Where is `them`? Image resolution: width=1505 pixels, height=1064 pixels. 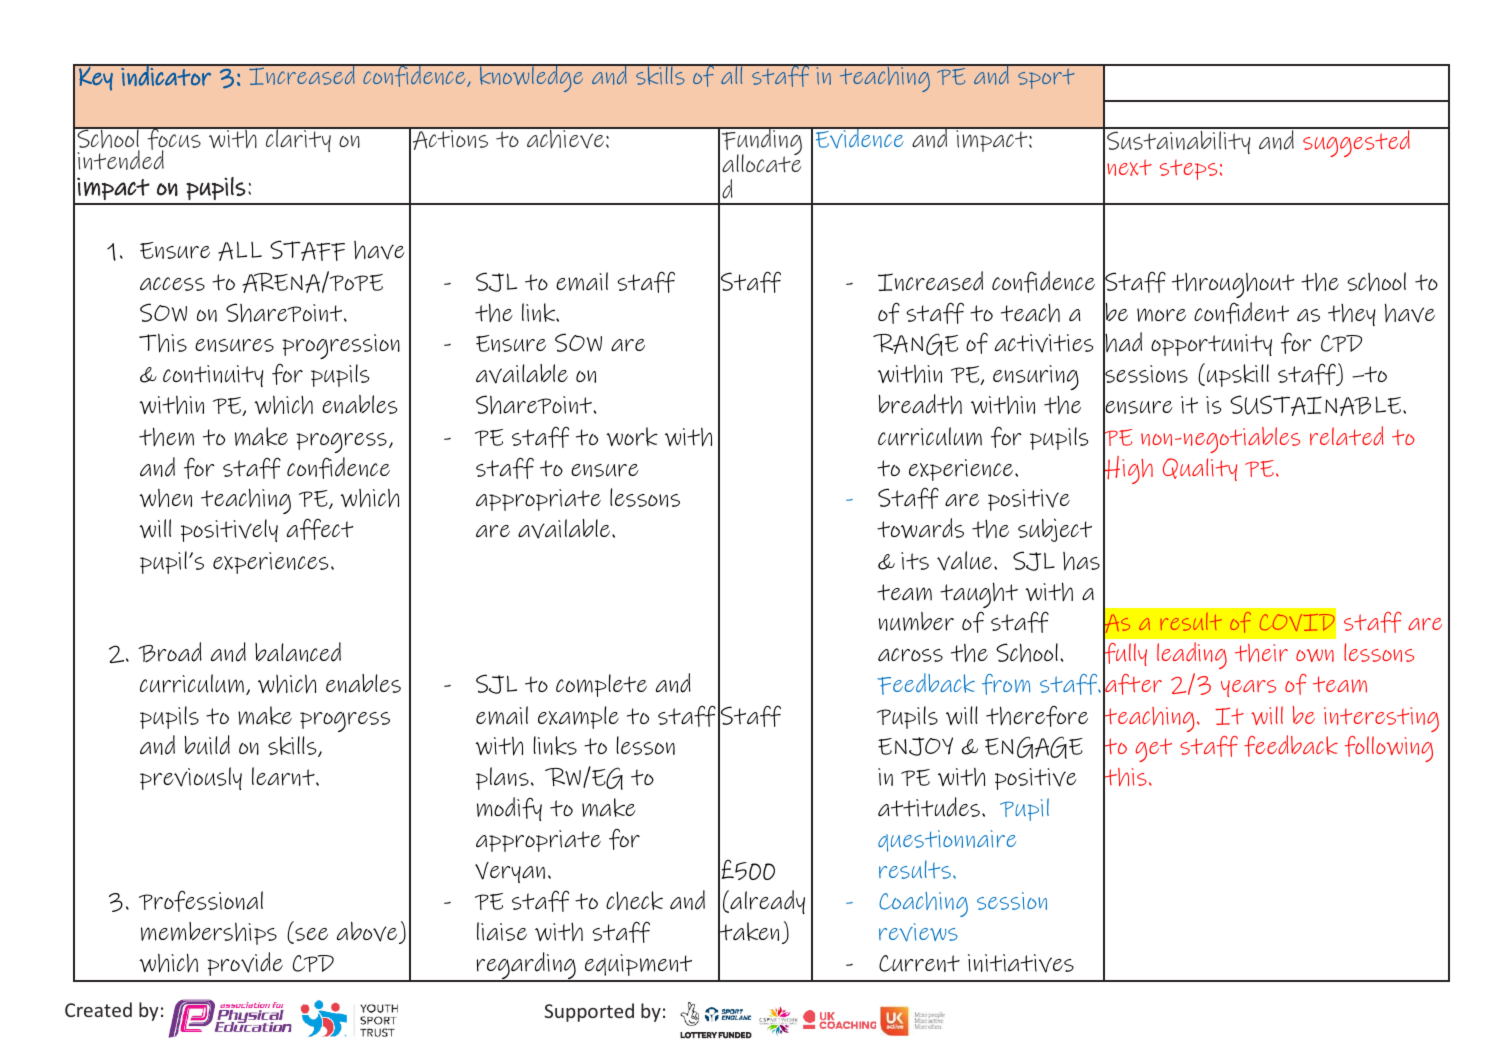
them is located at coordinates (166, 436).
